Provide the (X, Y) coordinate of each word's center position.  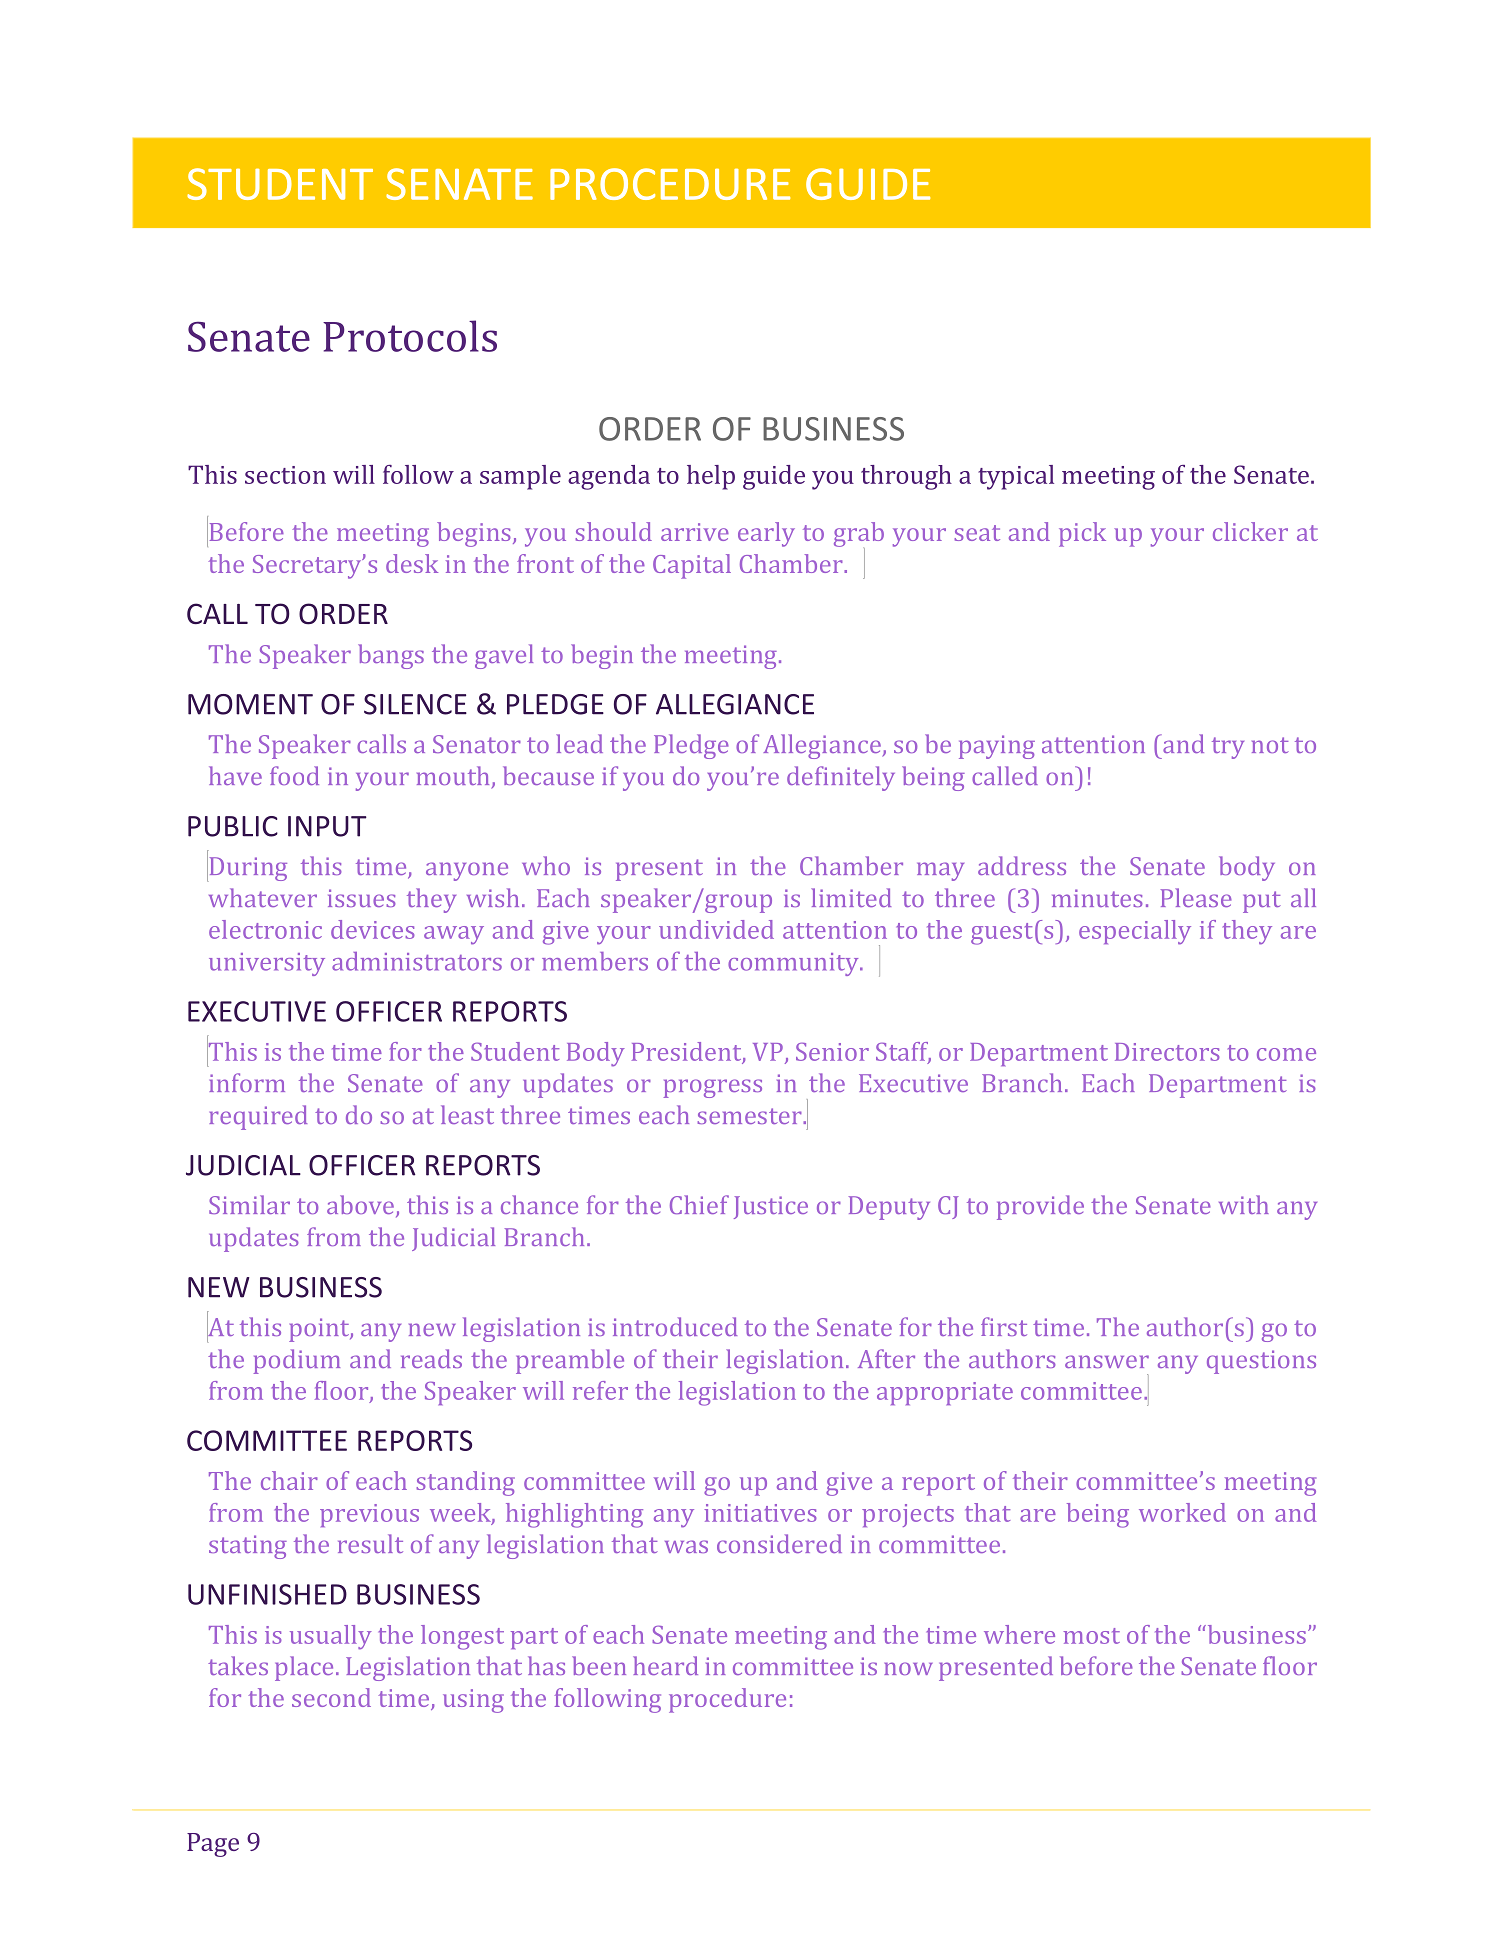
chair (289, 1480)
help (711, 477)
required (258, 1117)
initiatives (760, 1513)
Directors (1167, 1052)
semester (750, 1116)
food (294, 775)
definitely (841, 778)
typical (1016, 477)
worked (1182, 1512)
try (1228, 748)
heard (665, 1665)
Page (213, 1845)
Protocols (410, 336)
